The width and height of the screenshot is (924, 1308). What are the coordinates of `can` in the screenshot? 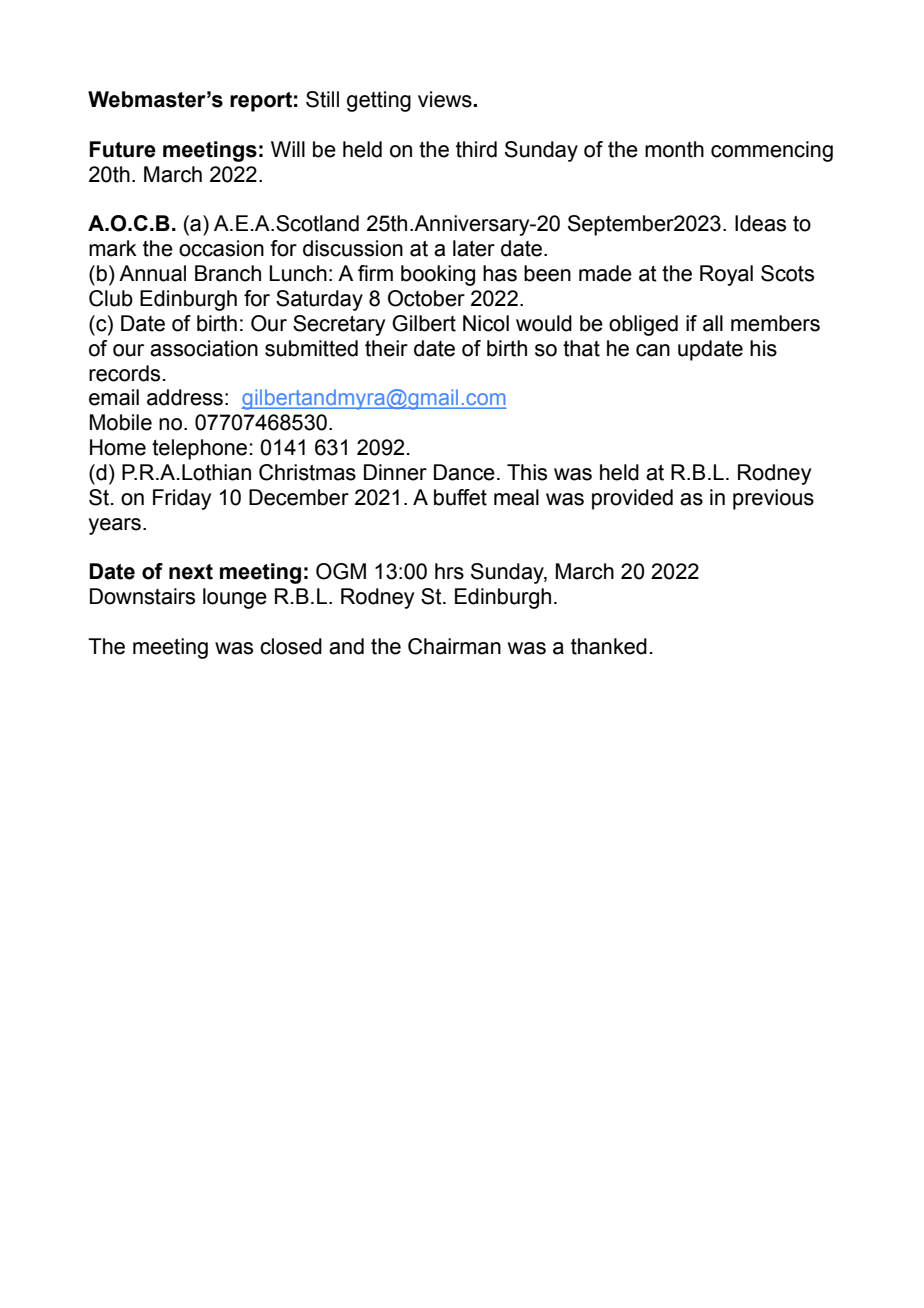 It's located at (653, 350).
